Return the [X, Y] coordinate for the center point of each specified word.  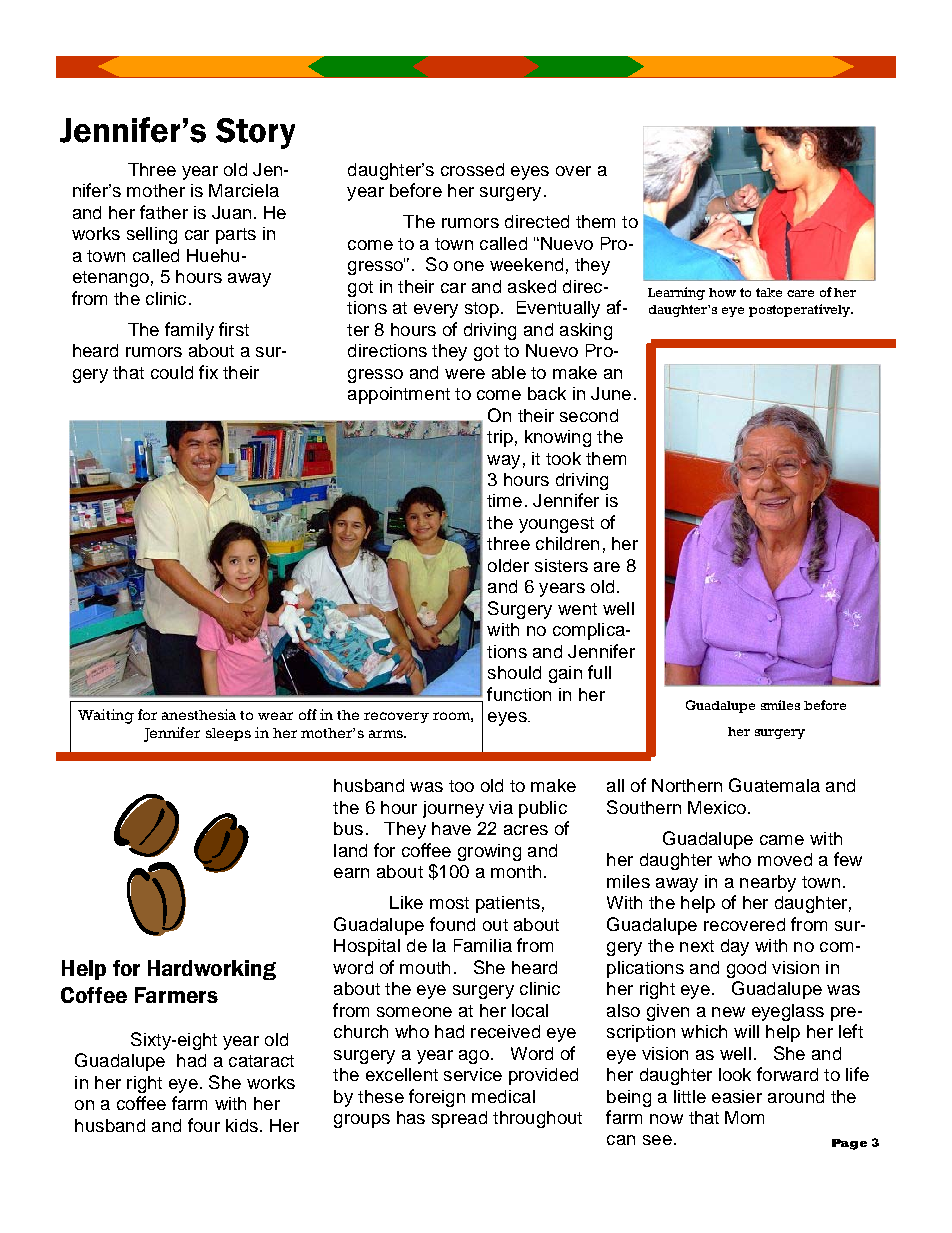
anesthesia [199, 714]
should [514, 672]
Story [255, 133]
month [516, 871]
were [465, 374]
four [204, 1125]
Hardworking [212, 970]
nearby [768, 883]
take [769, 292]
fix [208, 372]
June [611, 393]
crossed [472, 169]
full [599, 672]
